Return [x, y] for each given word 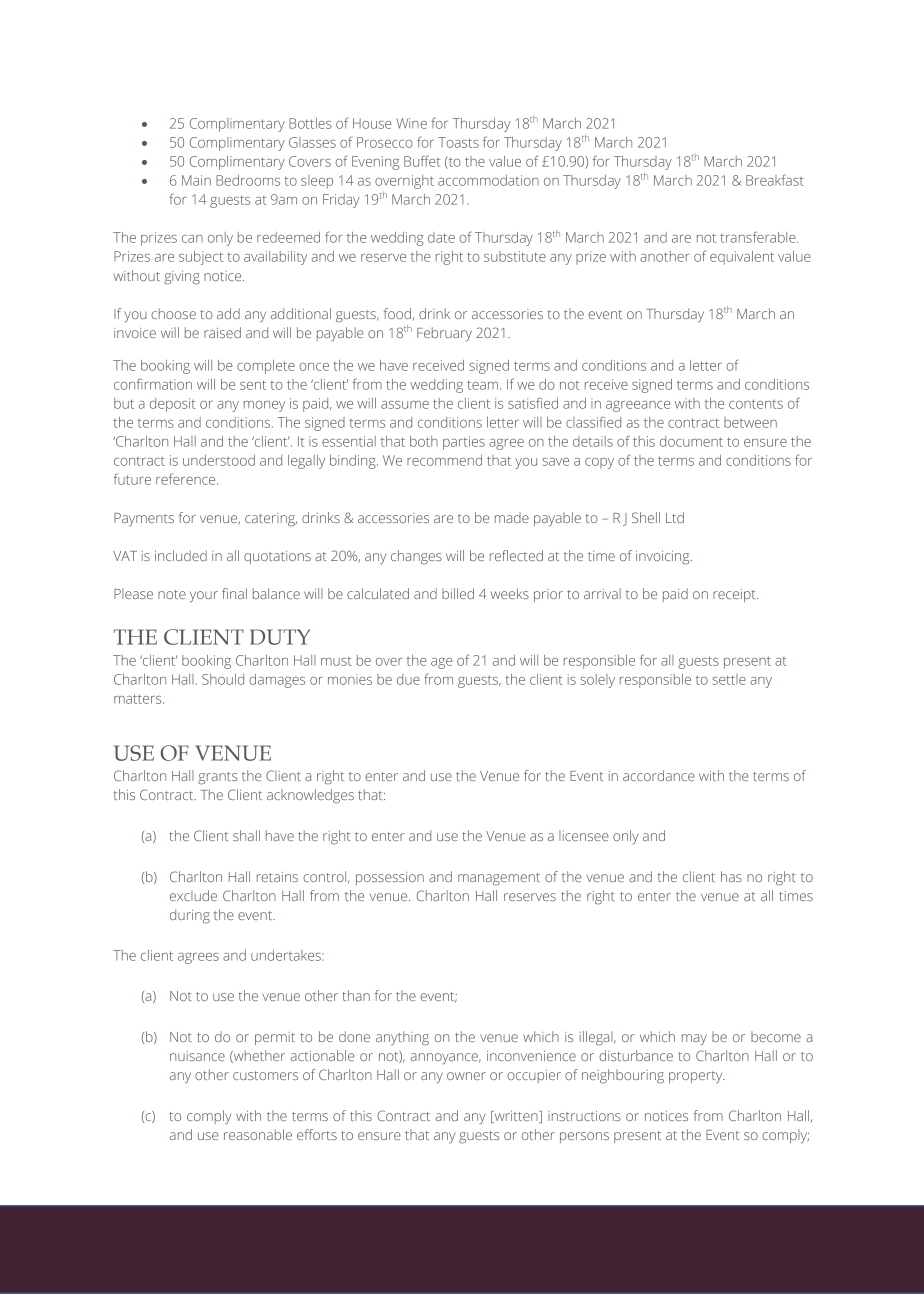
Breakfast [775, 180]
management [499, 879]
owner [466, 1076]
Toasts [458, 142]
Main [196, 180]
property [697, 1077]
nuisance [197, 1056]
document [691, 441]
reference [187, 479]
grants [217, 778]
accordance [658, 775]
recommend [444, 460]
